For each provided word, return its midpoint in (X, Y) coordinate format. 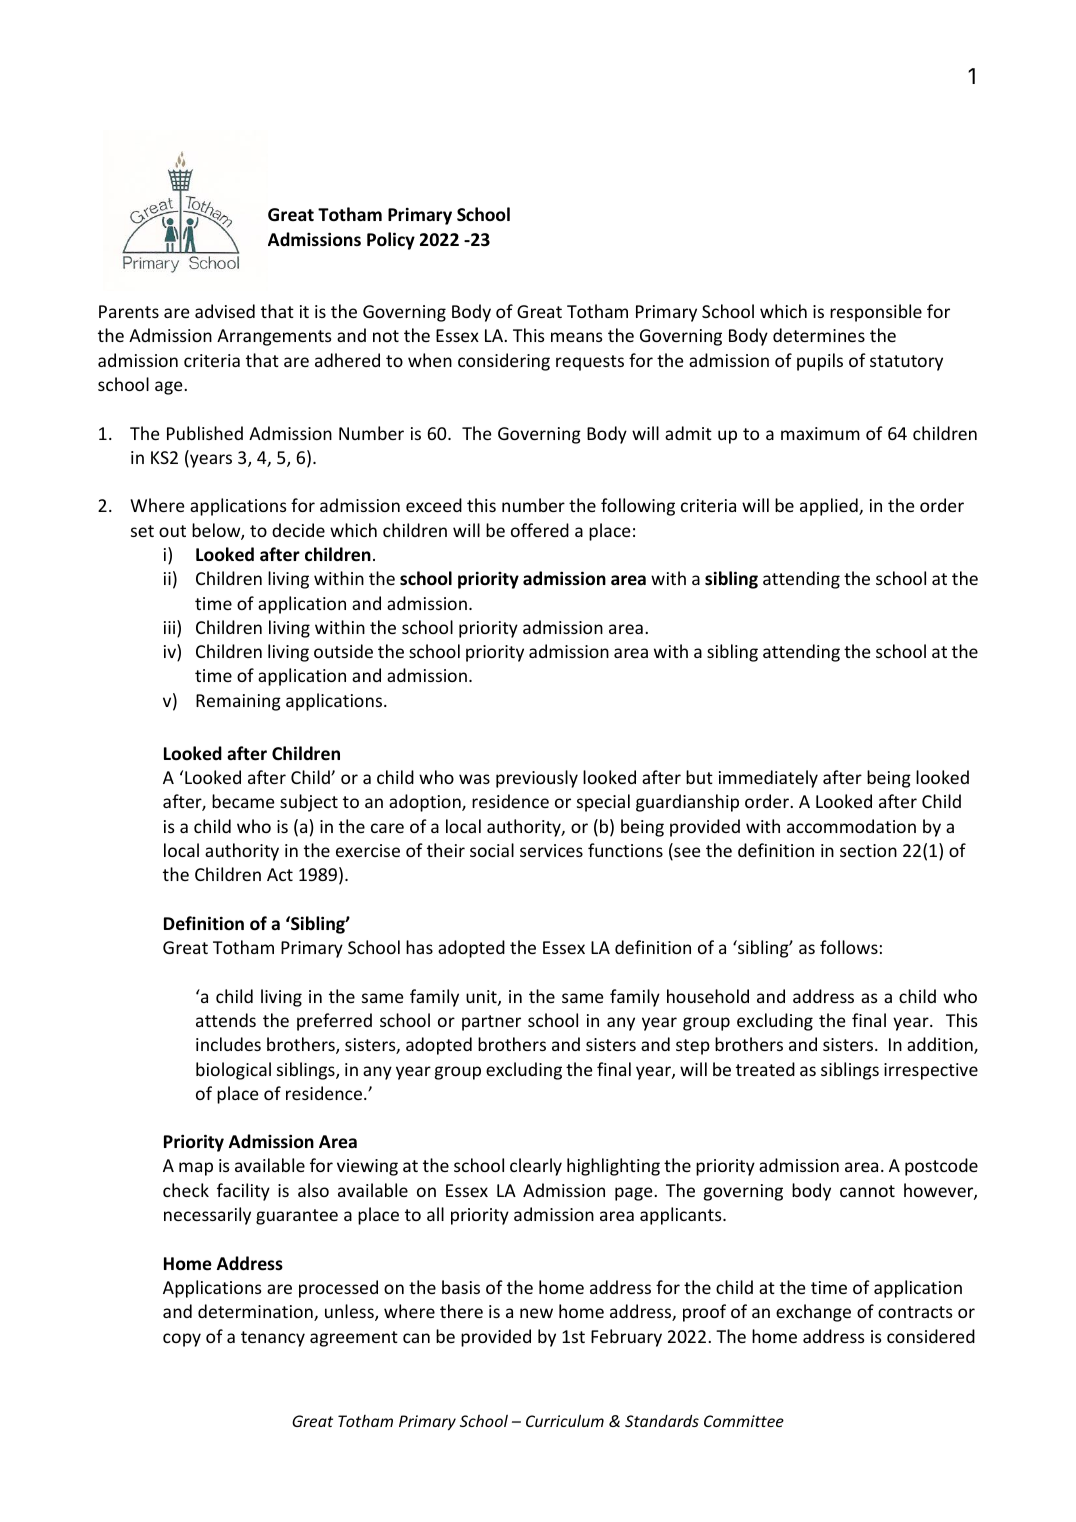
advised (225, 311)
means (577, 337)
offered (540, 530)
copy (182, 1340)
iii (171, 628)
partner (491, 1023)
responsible (876, 313)
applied (830, 507)
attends (226, 1020)
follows (849, 947)
